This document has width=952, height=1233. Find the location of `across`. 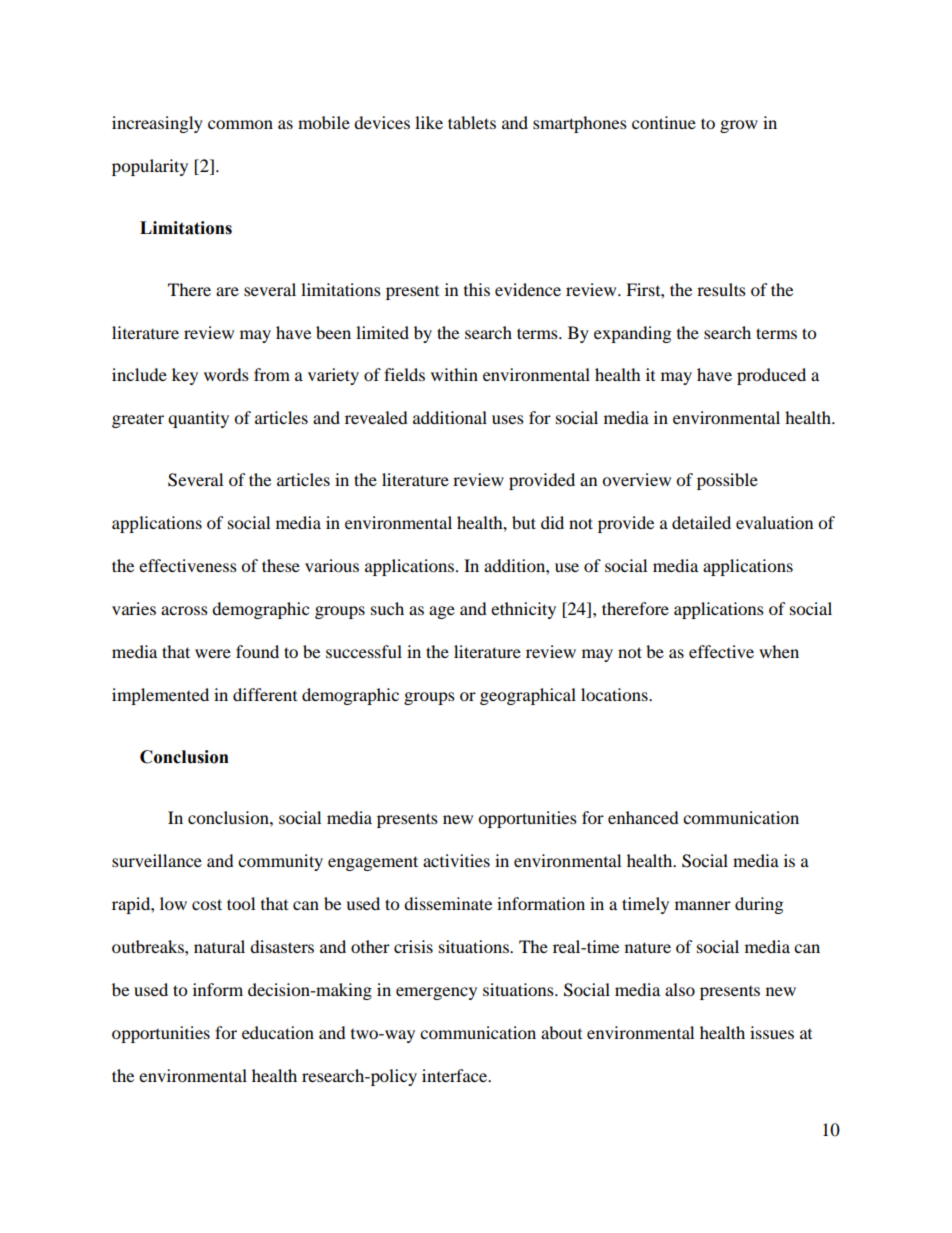

across is located at coordinates (184, 610).
